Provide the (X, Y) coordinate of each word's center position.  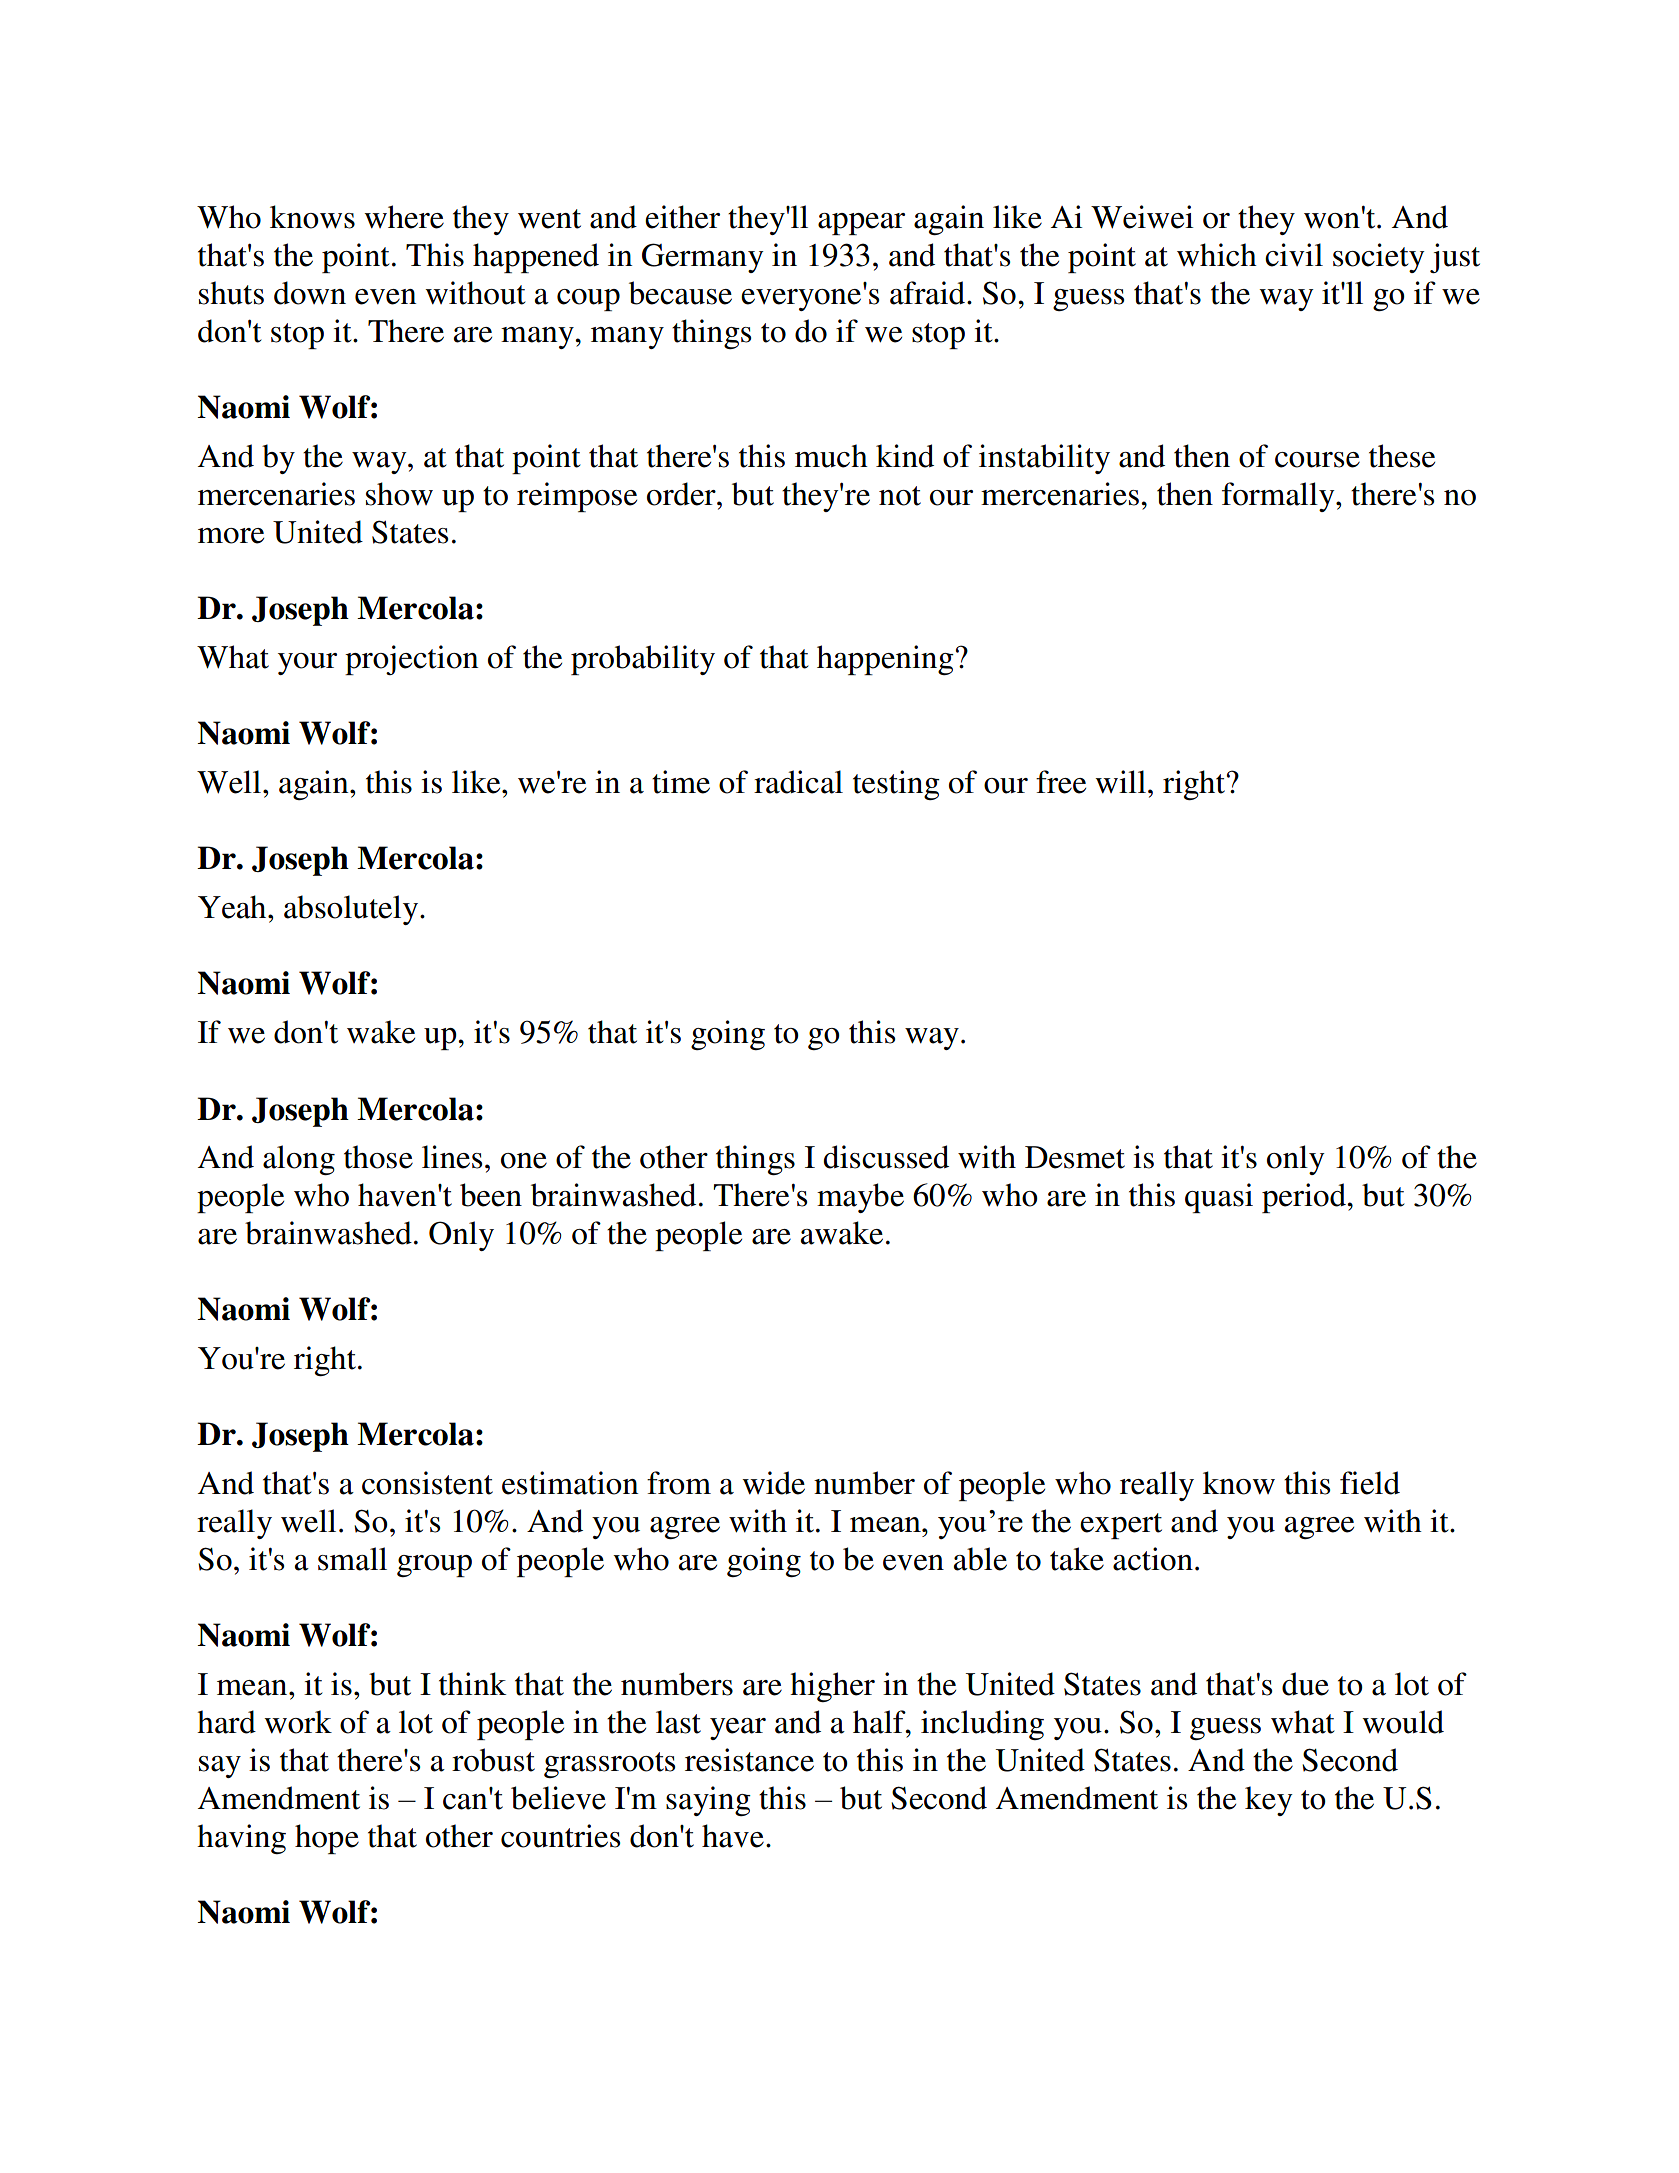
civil (1294, 255)
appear (861, 224)
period (1305, 1198)
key (1269, 1801)
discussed (886, 1157)
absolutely (352, 910)
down (310, 293)
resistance (749, 1760)
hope (327, 1839)
